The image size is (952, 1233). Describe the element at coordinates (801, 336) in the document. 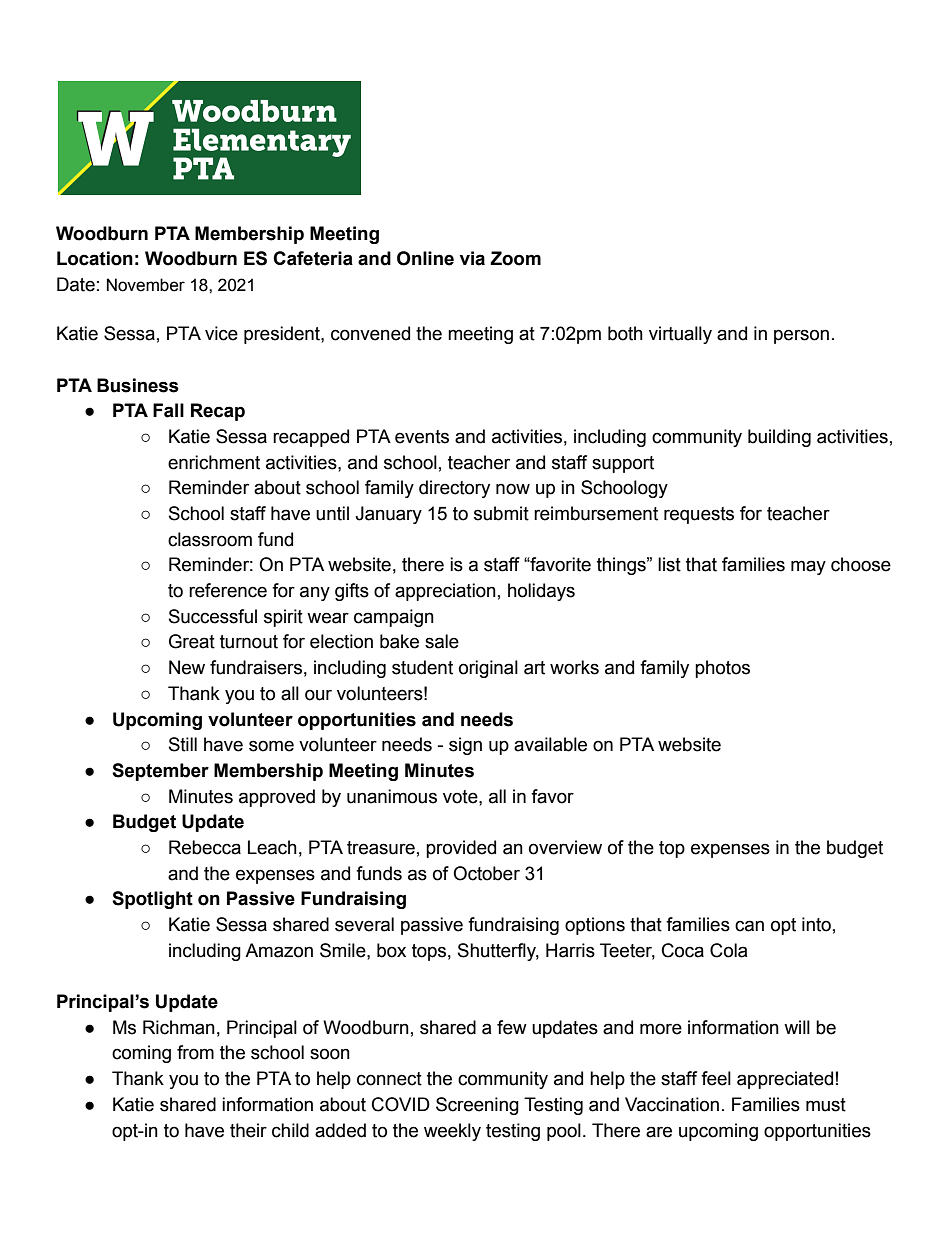

I see `person` at that location.
